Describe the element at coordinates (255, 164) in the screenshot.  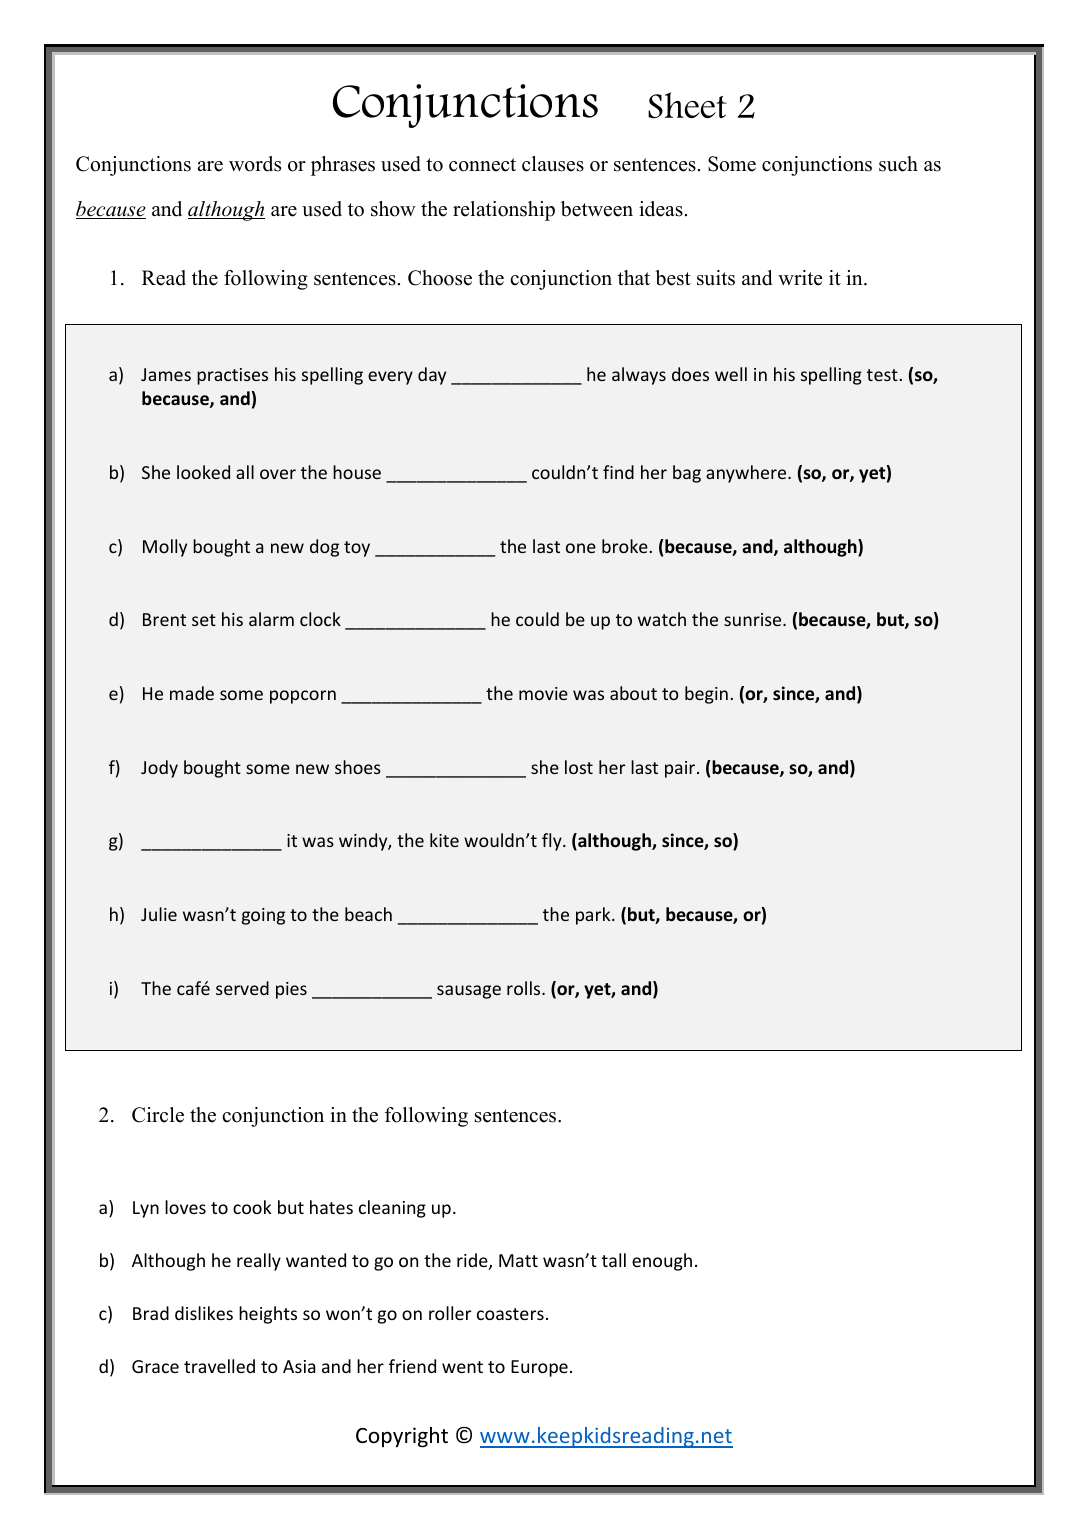
I see `words` at that location.
